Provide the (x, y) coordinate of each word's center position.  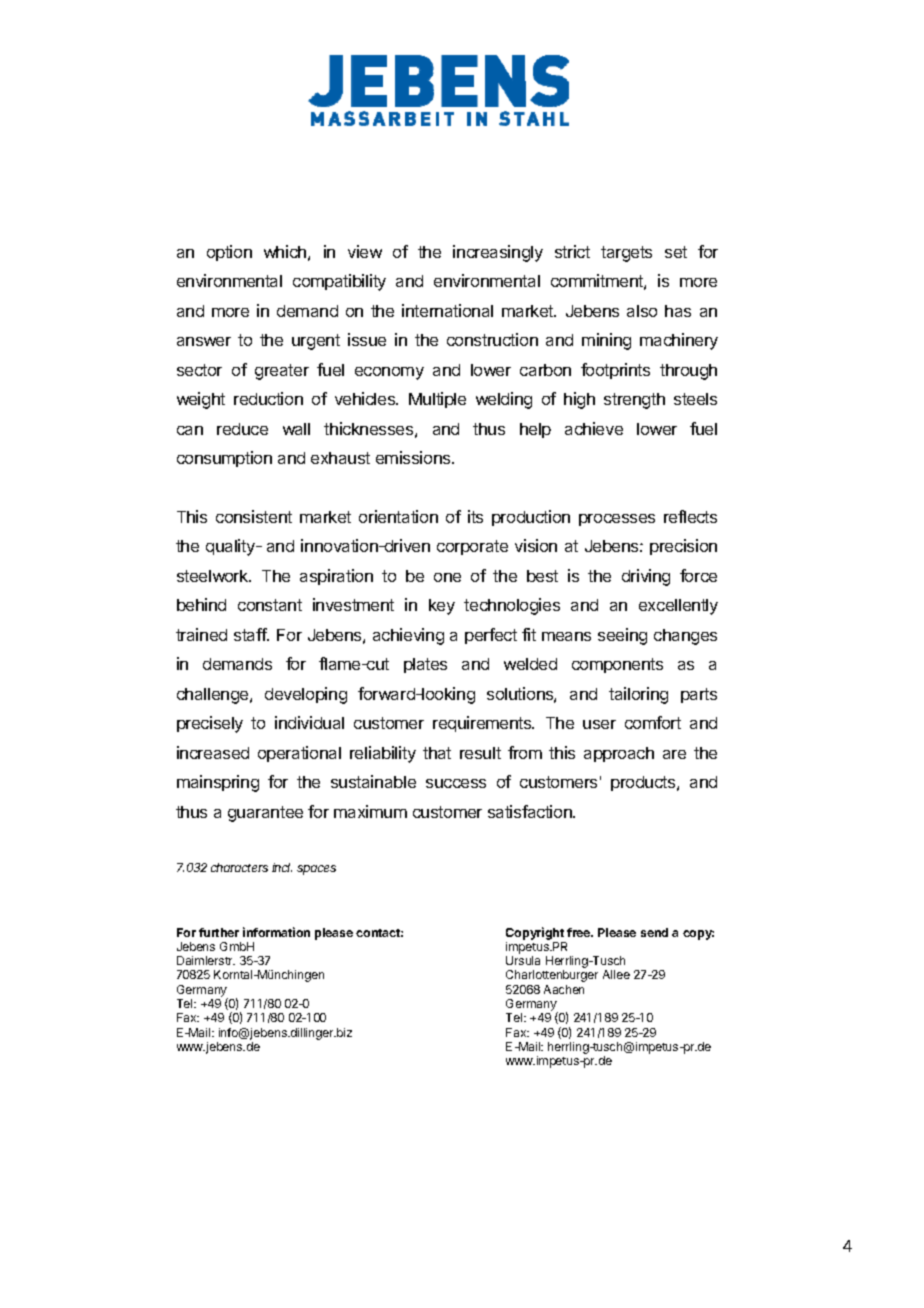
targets (626, 254)
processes (617, 520)
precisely (210, 724)
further (219, 932)
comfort (653, 722)
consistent (254, 516)
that (437, 753)
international (447, 310)
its (475, 516)
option (229, 253)
